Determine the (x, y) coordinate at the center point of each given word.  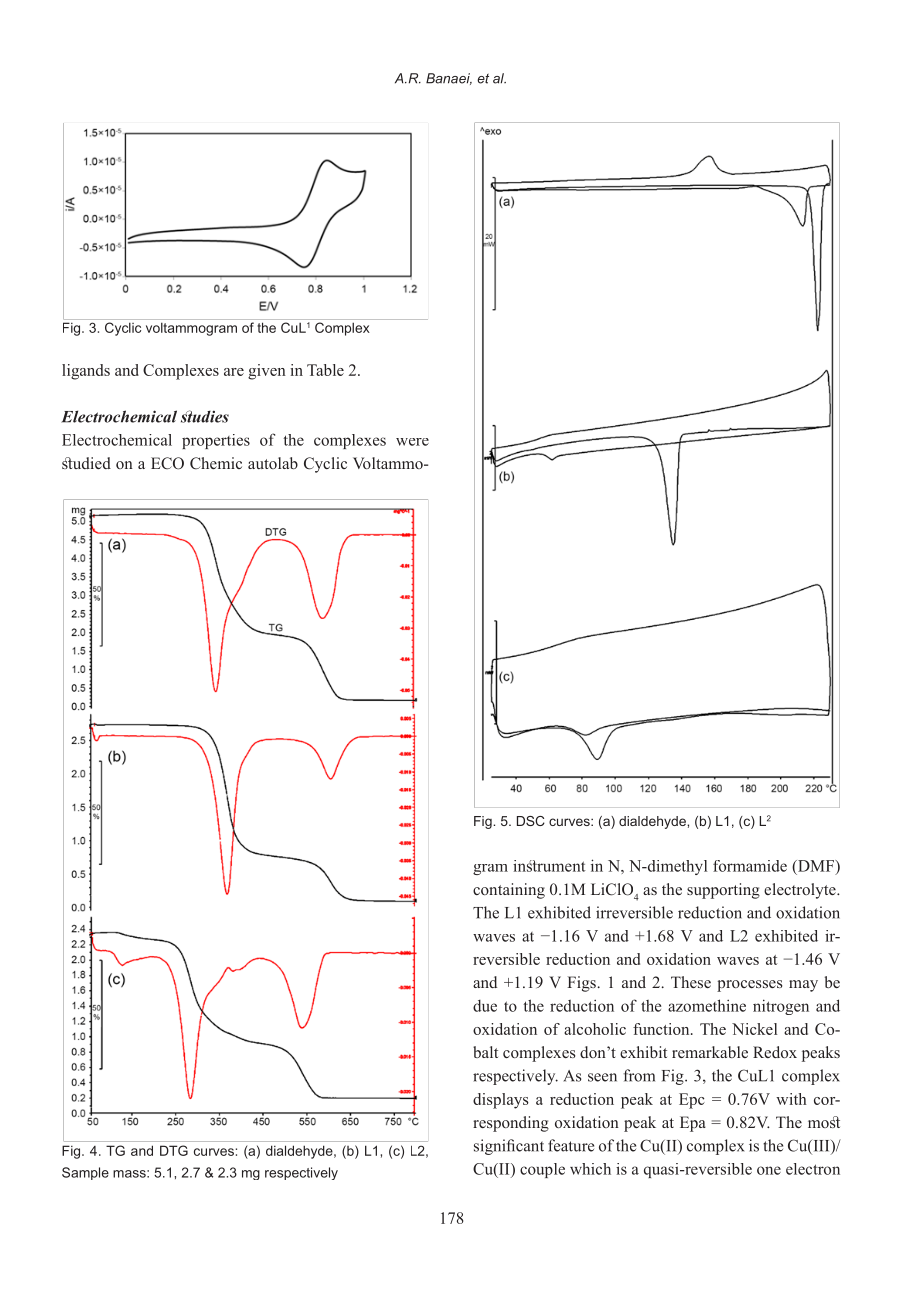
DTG (174, 1150)
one (769, 1170)
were (412, 442)
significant (509, 1147)
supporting (723, 891)
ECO (167, 463)
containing (509, 891)
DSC (531, 821)
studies (205, 416)
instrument (549, 866)
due (485, 1006)
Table (325, 370)
